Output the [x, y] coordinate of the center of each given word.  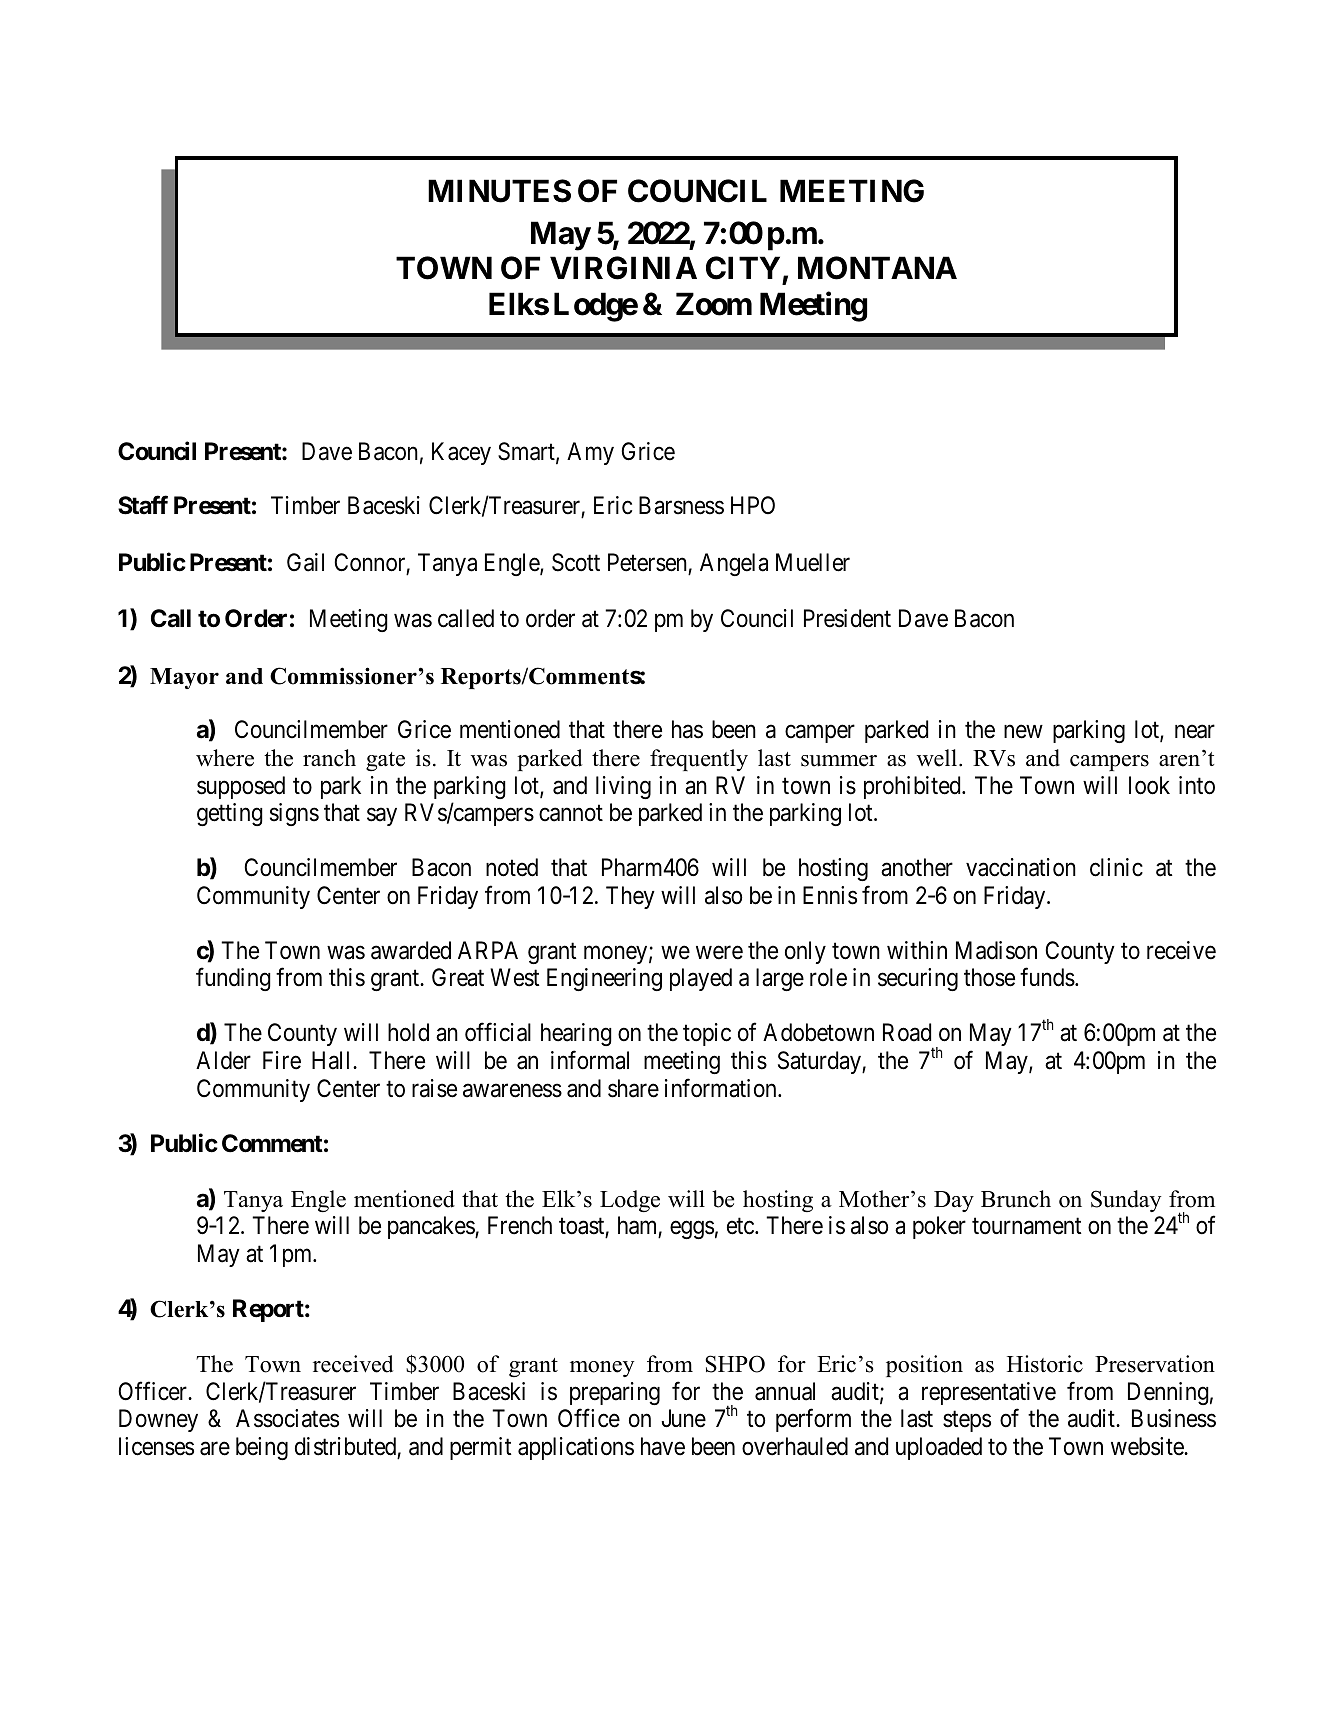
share [633, 1088]
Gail [305, 562]
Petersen [647, 562]
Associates [287, 1418]
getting [230, 814]
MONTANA [877, 268]
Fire [282, 1060]
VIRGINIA [623, 268]
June [683, 1418]
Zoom [714, 304]
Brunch [1016, 1199]
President [847, 618]
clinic [1116, 867]
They [630, 897]
